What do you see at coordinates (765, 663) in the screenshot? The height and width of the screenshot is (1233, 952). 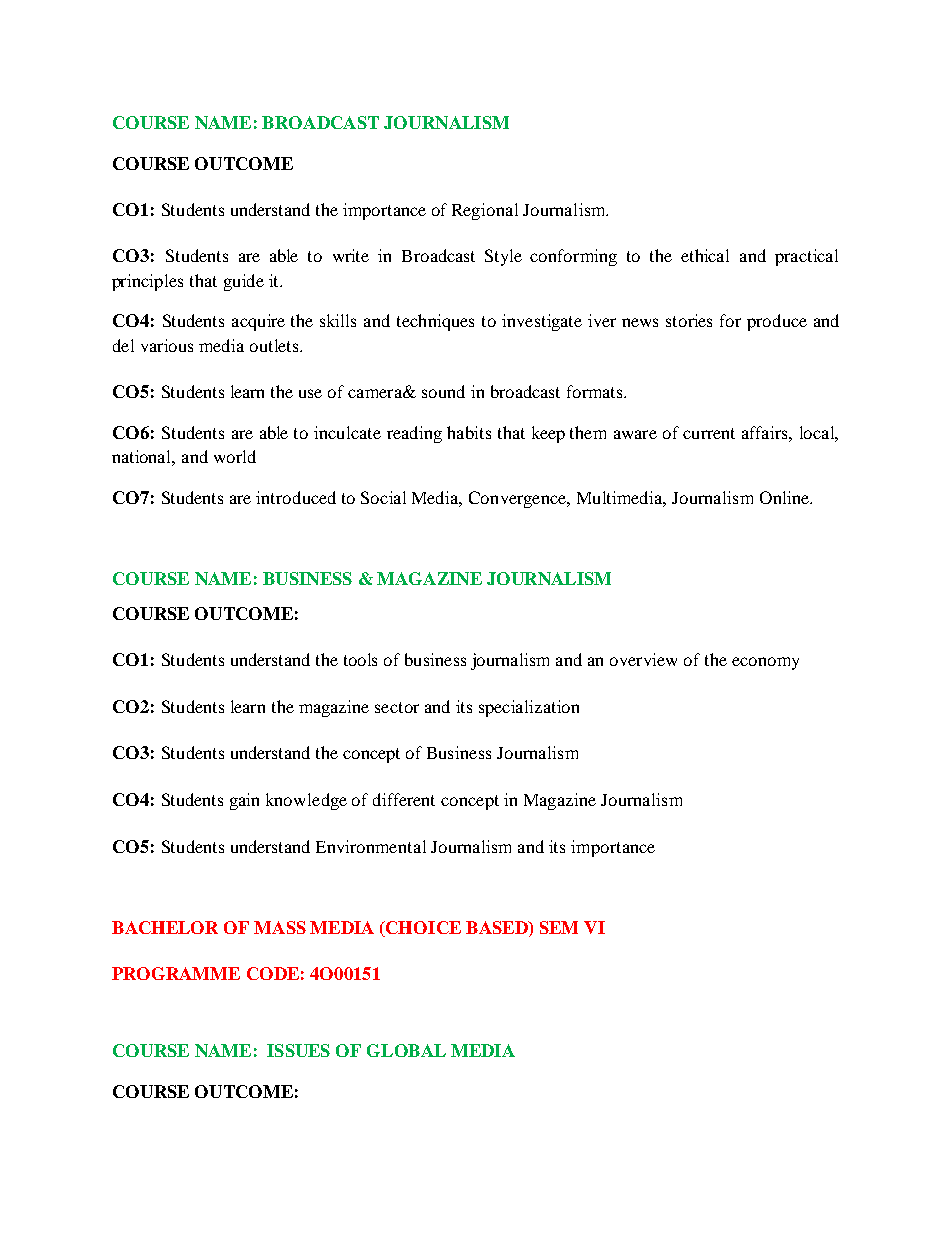 I see `economy` at bounding box center [765, 663].
